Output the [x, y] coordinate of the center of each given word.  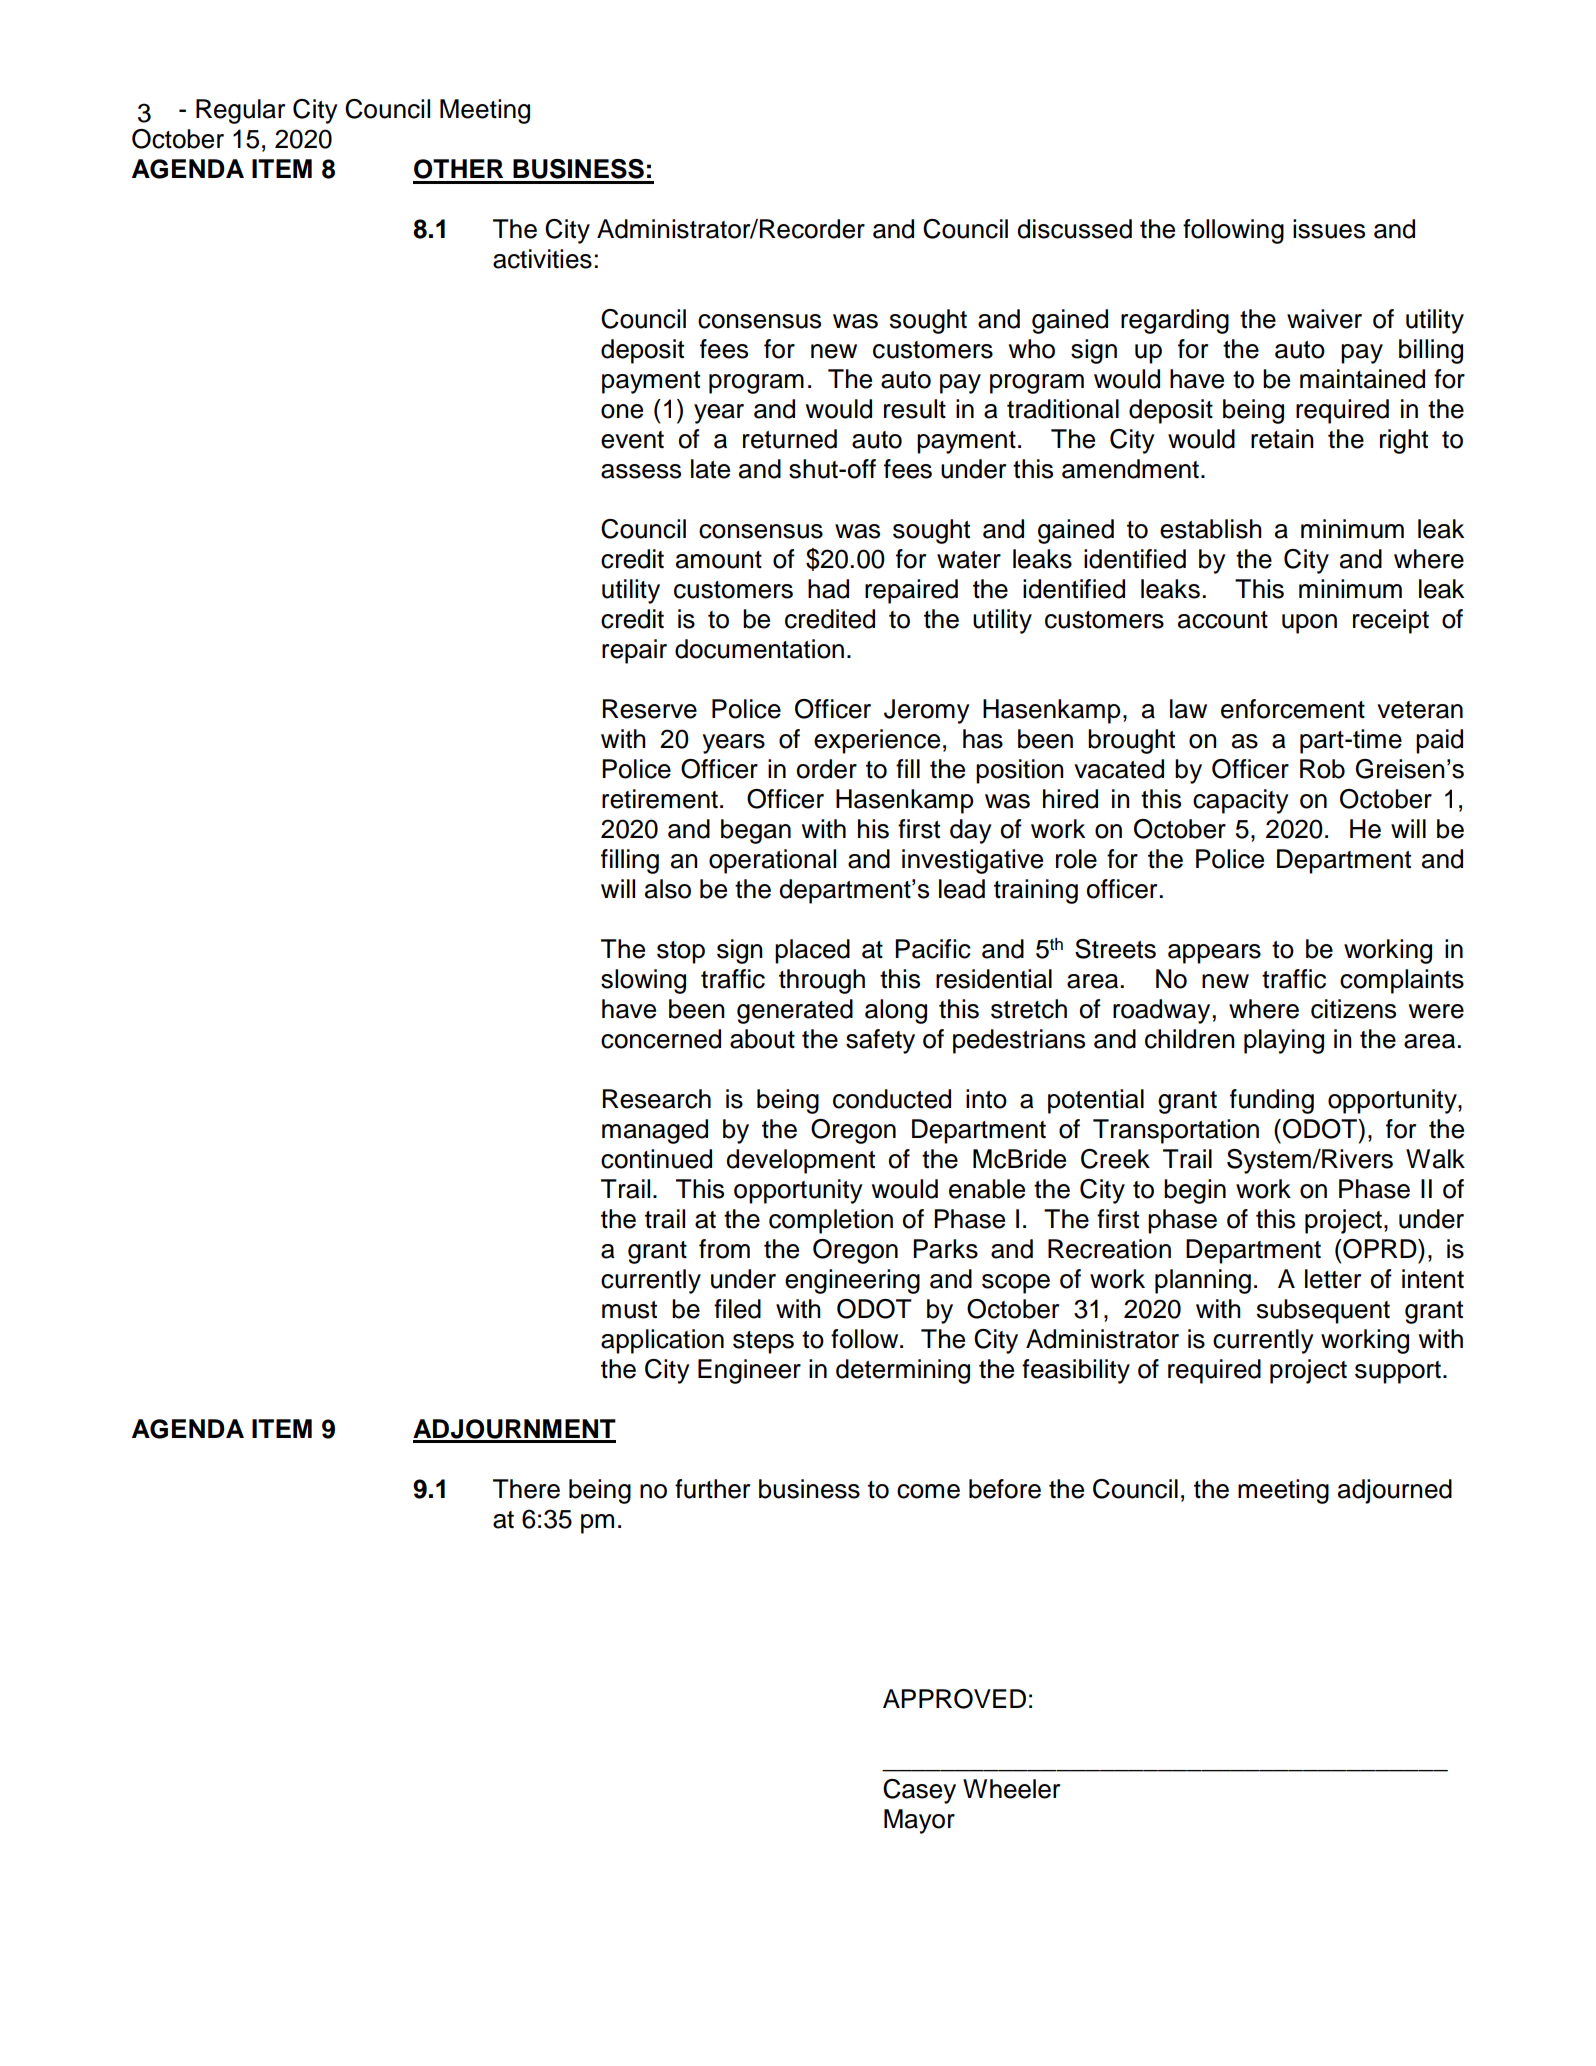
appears [1214, 954]
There [526, 1489]
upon [1309, 624]
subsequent [1323, 1311]
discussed [1074, 229]
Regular [240, 111]
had [828, 589]
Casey [919, 1791]
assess [641, 471]
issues [1329, 229]
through [822, 981]
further [712, 1489]
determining [903, 1371]
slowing [643, 981]
